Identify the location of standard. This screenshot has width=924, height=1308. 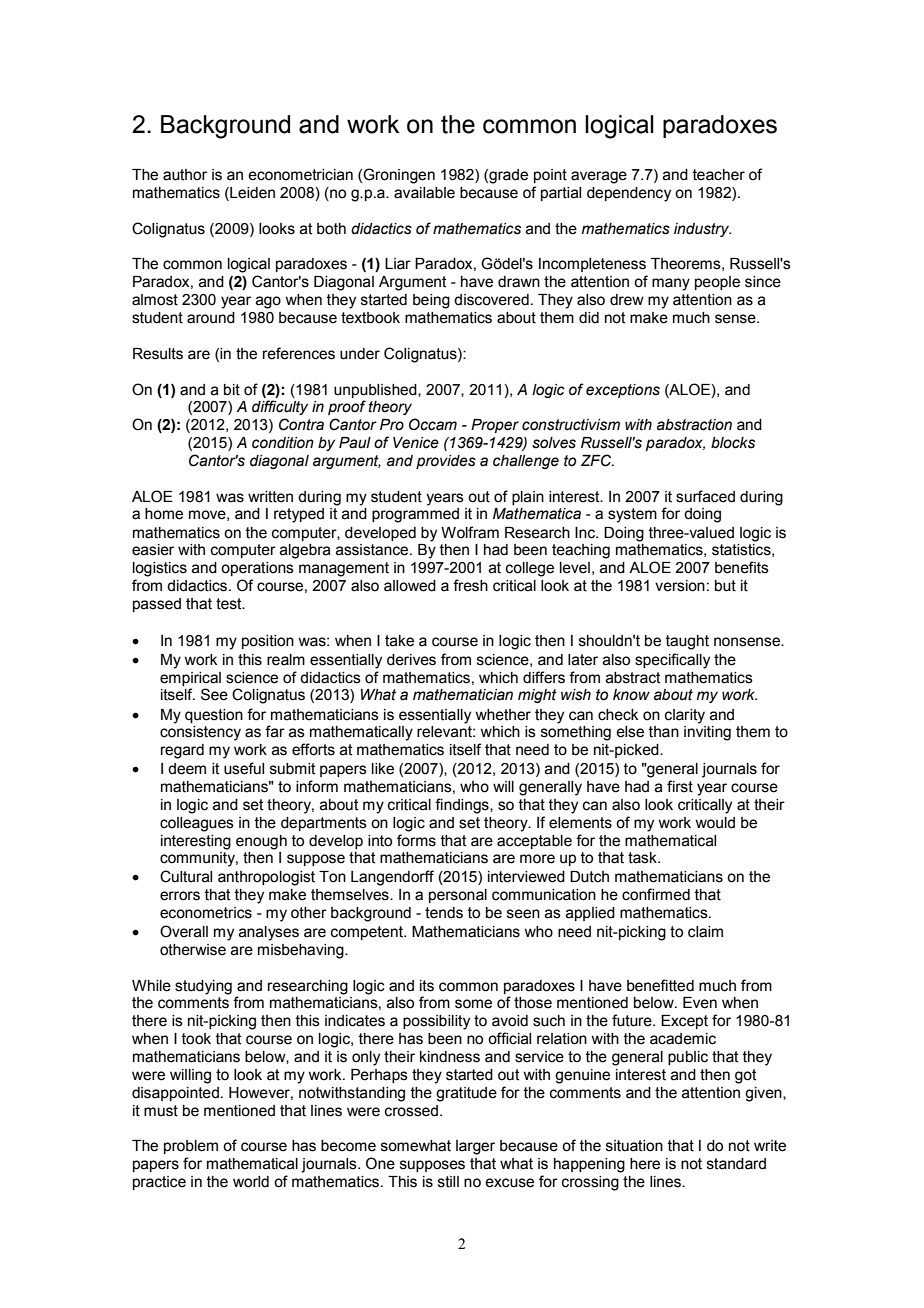
(736, 1164).
